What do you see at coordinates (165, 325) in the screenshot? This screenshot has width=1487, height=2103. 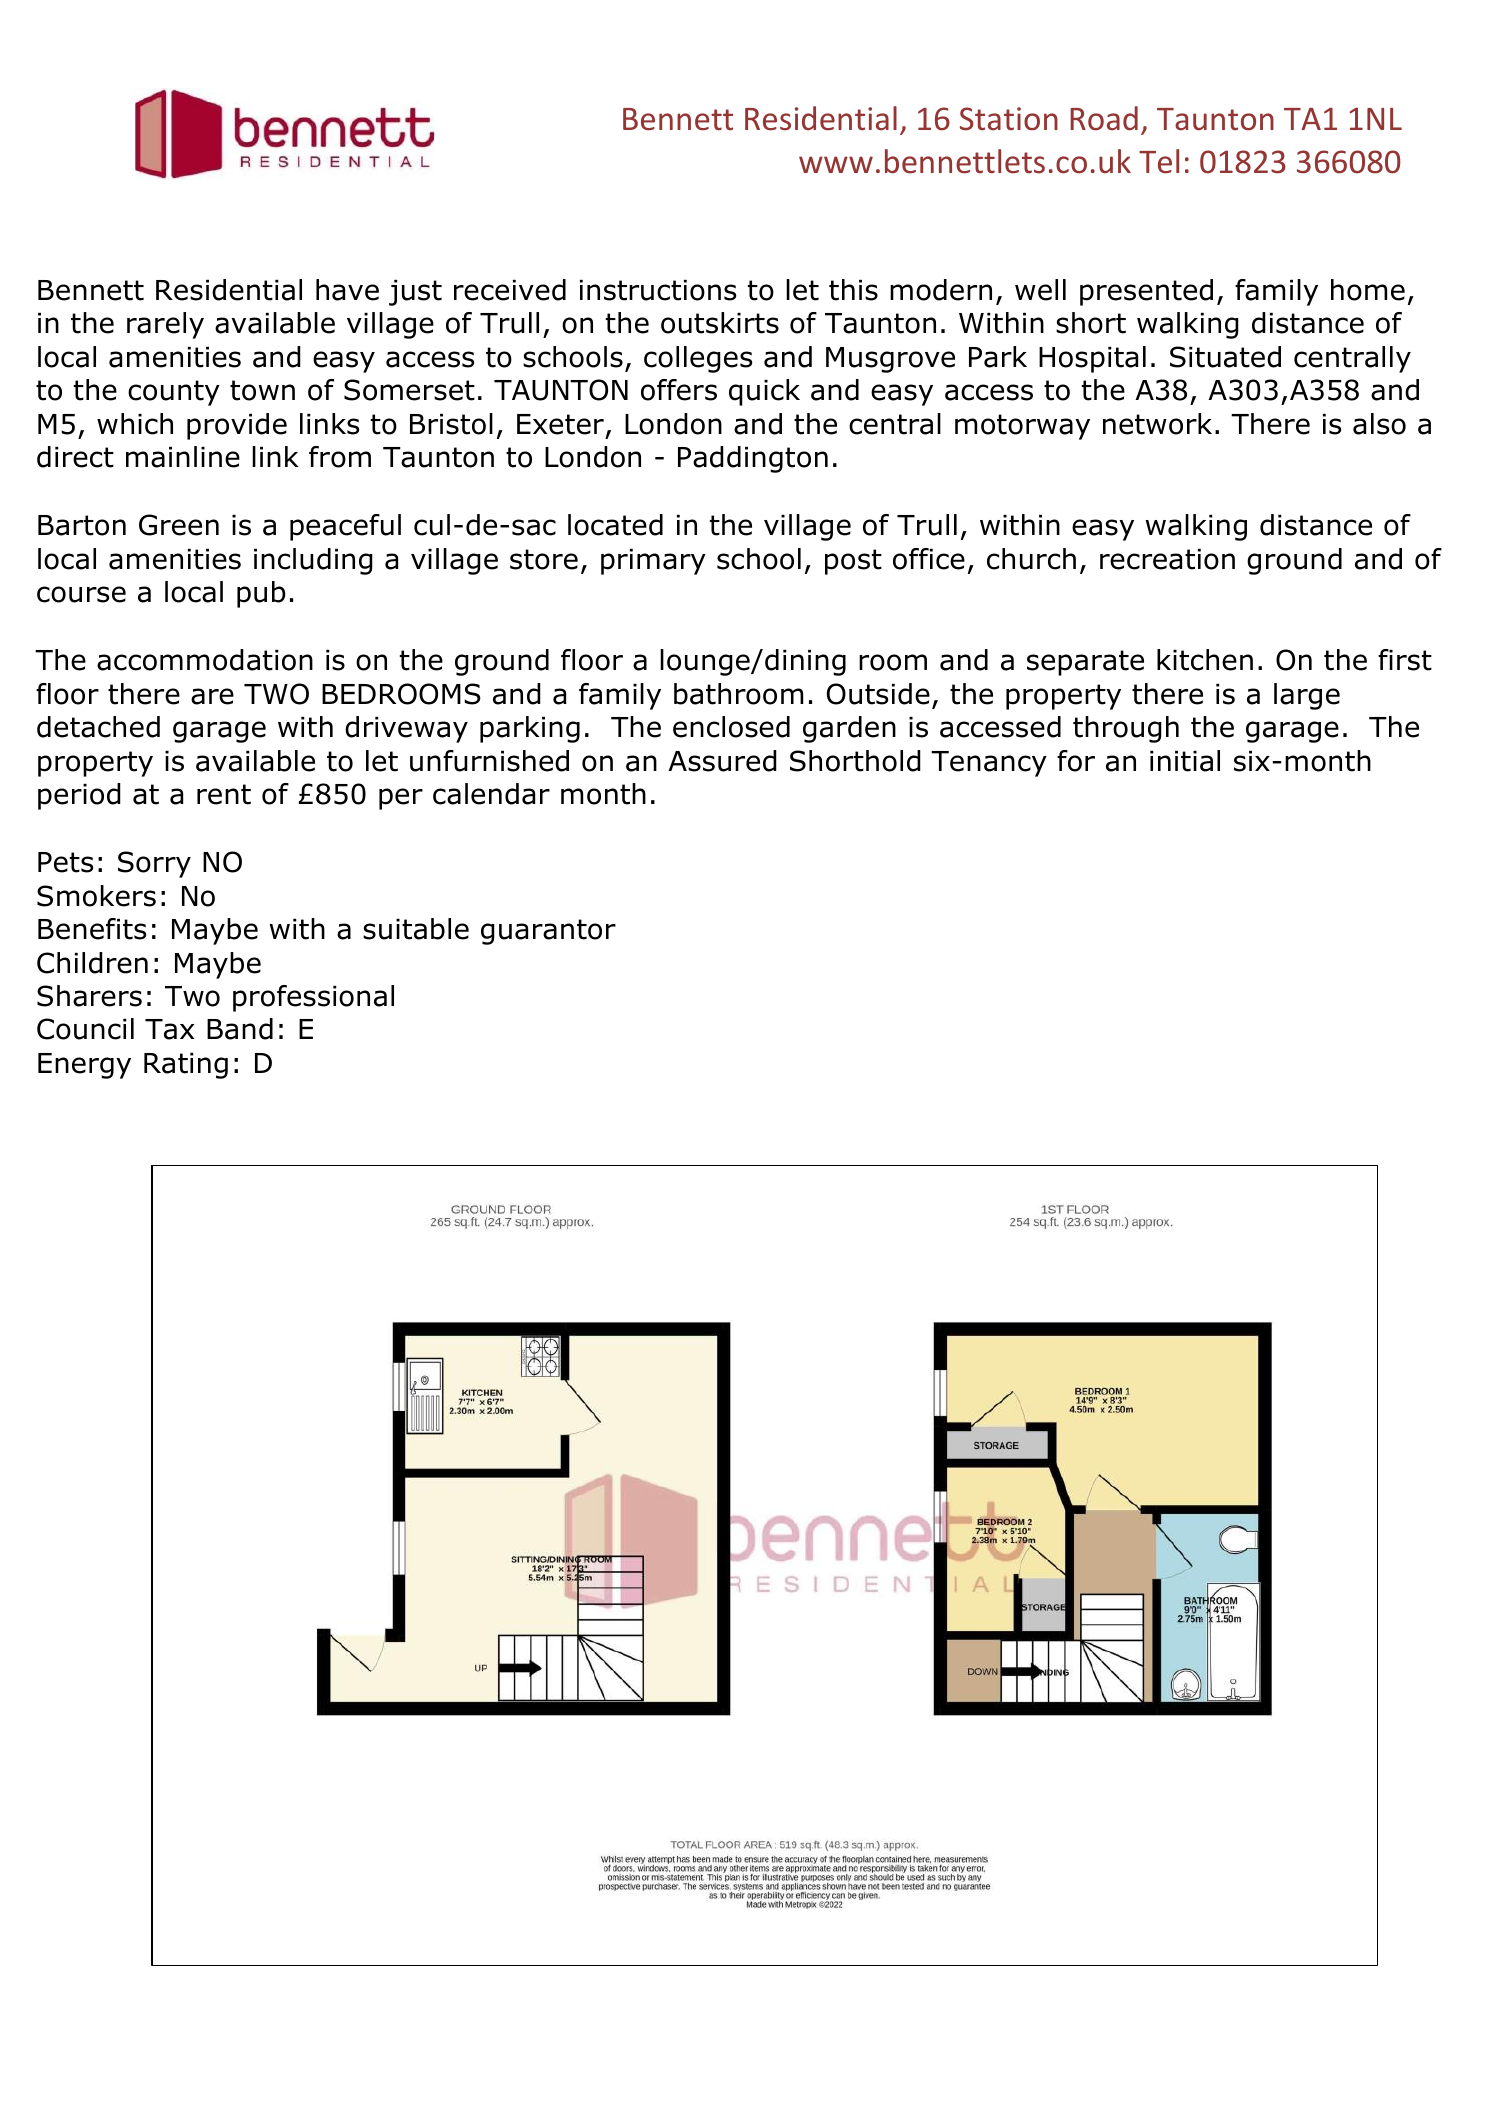 I see `rarely` at bounding box center [165, 325].
